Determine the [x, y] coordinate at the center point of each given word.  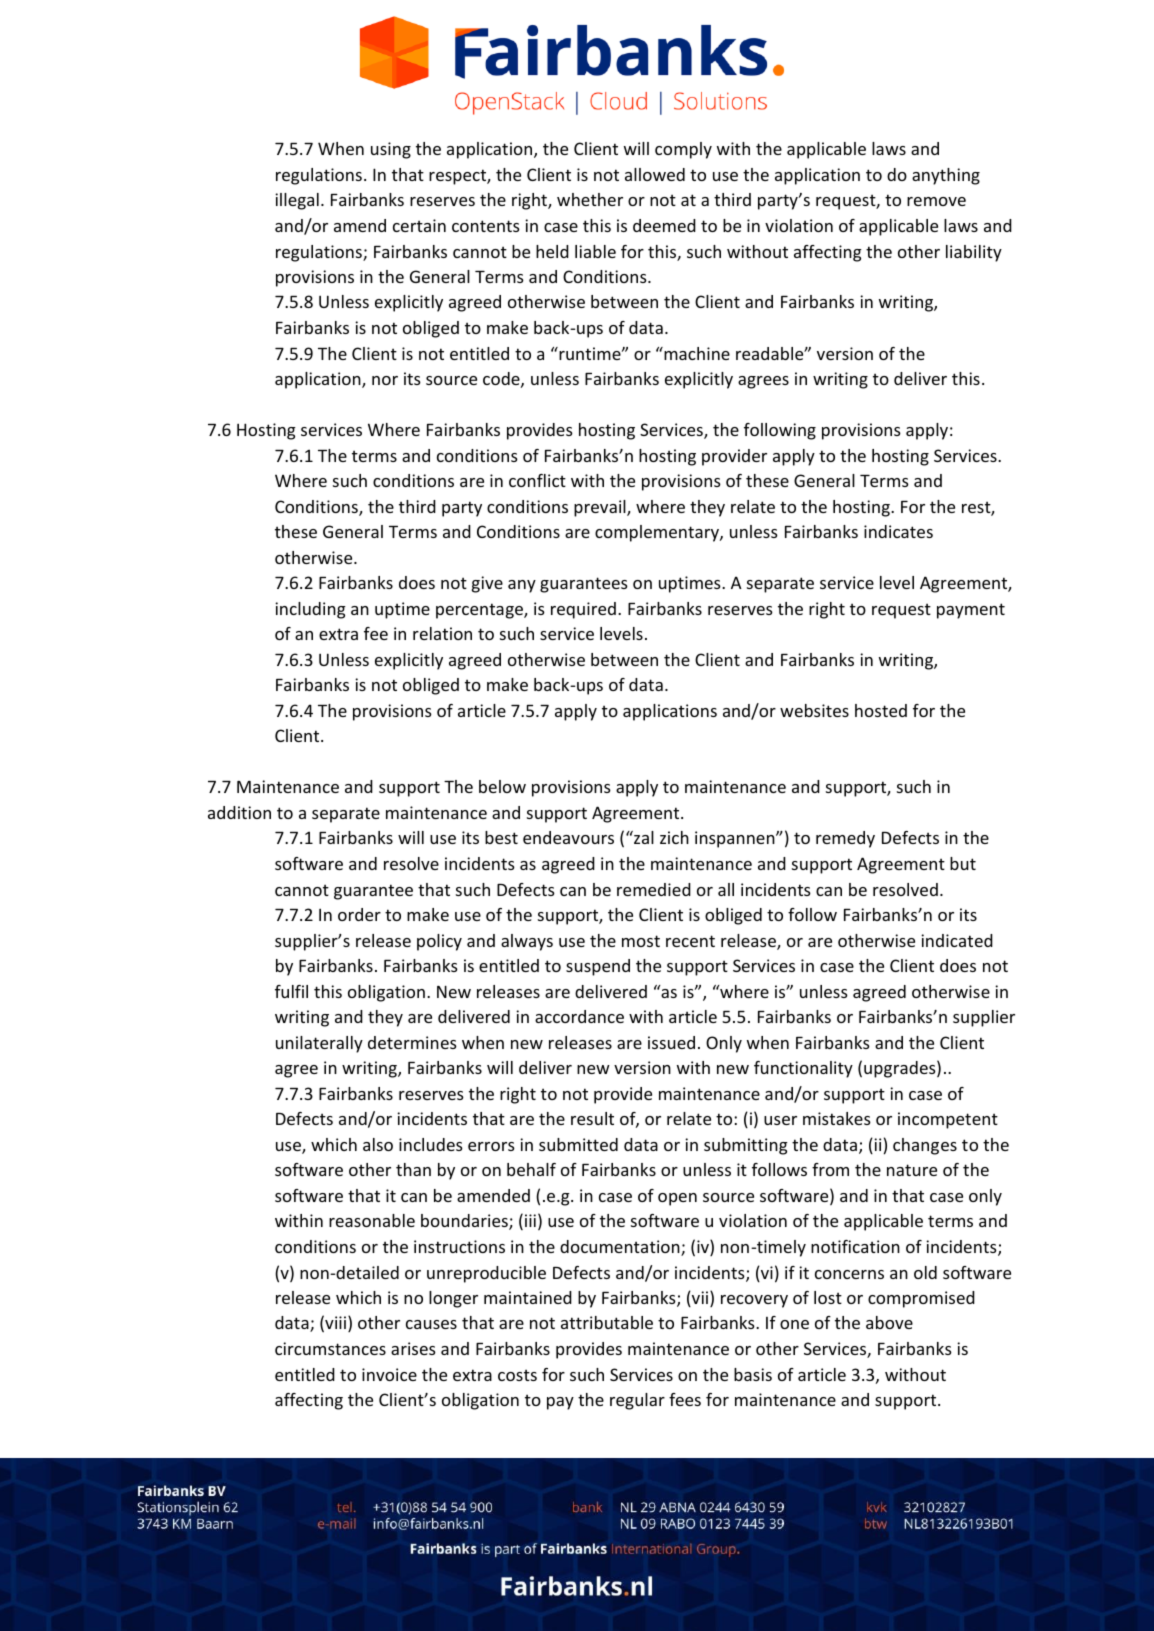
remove [936, 201]
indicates [898, 531]
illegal [297, 201]
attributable [607, 1322]
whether [590, 199]
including [310, 610]
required [583, 610]
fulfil [291, 991]
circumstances [330, 1348]
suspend [598, 967]
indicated [957, 940]
